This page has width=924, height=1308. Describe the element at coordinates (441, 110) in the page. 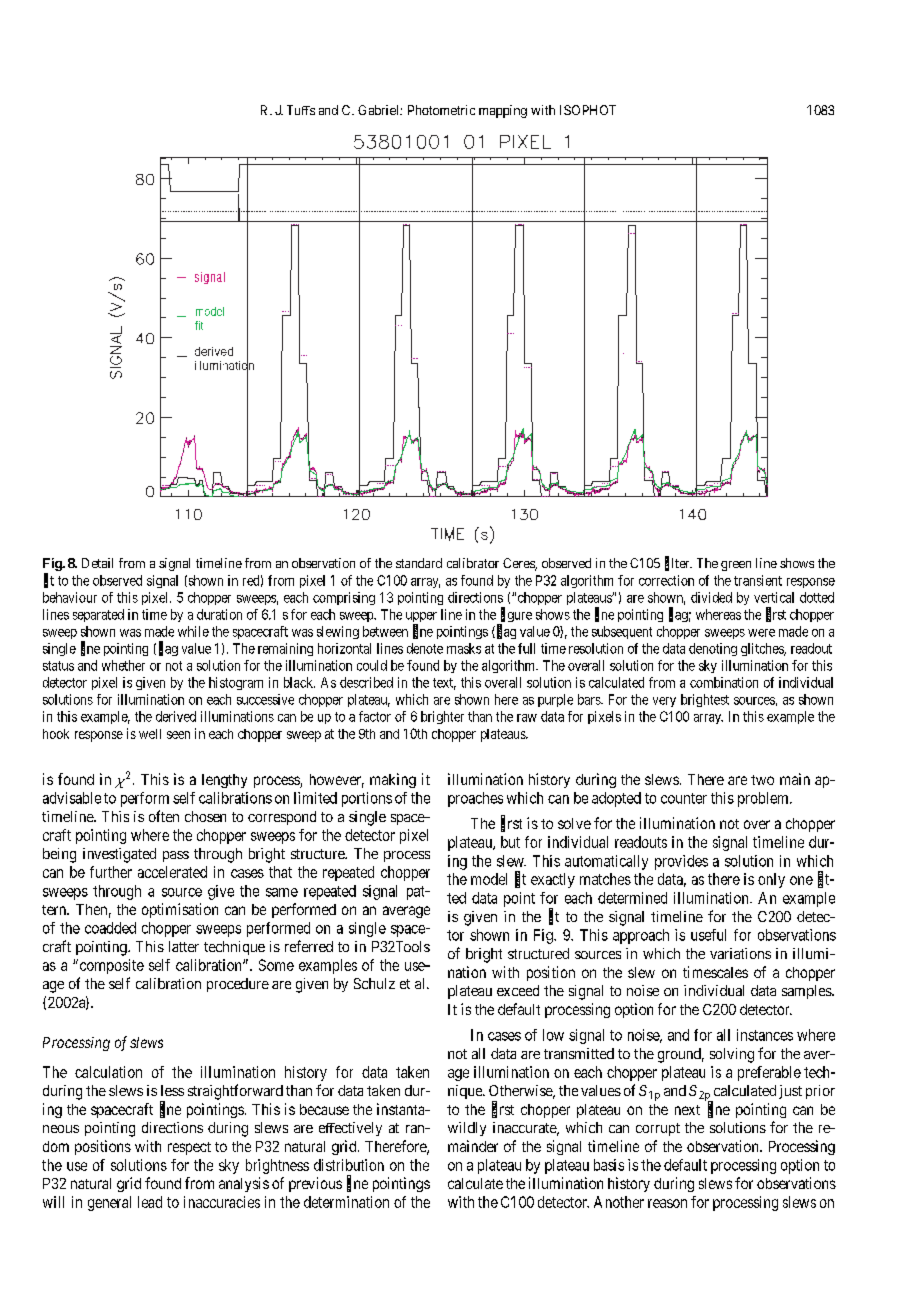

I see `Photometric` at that location.
